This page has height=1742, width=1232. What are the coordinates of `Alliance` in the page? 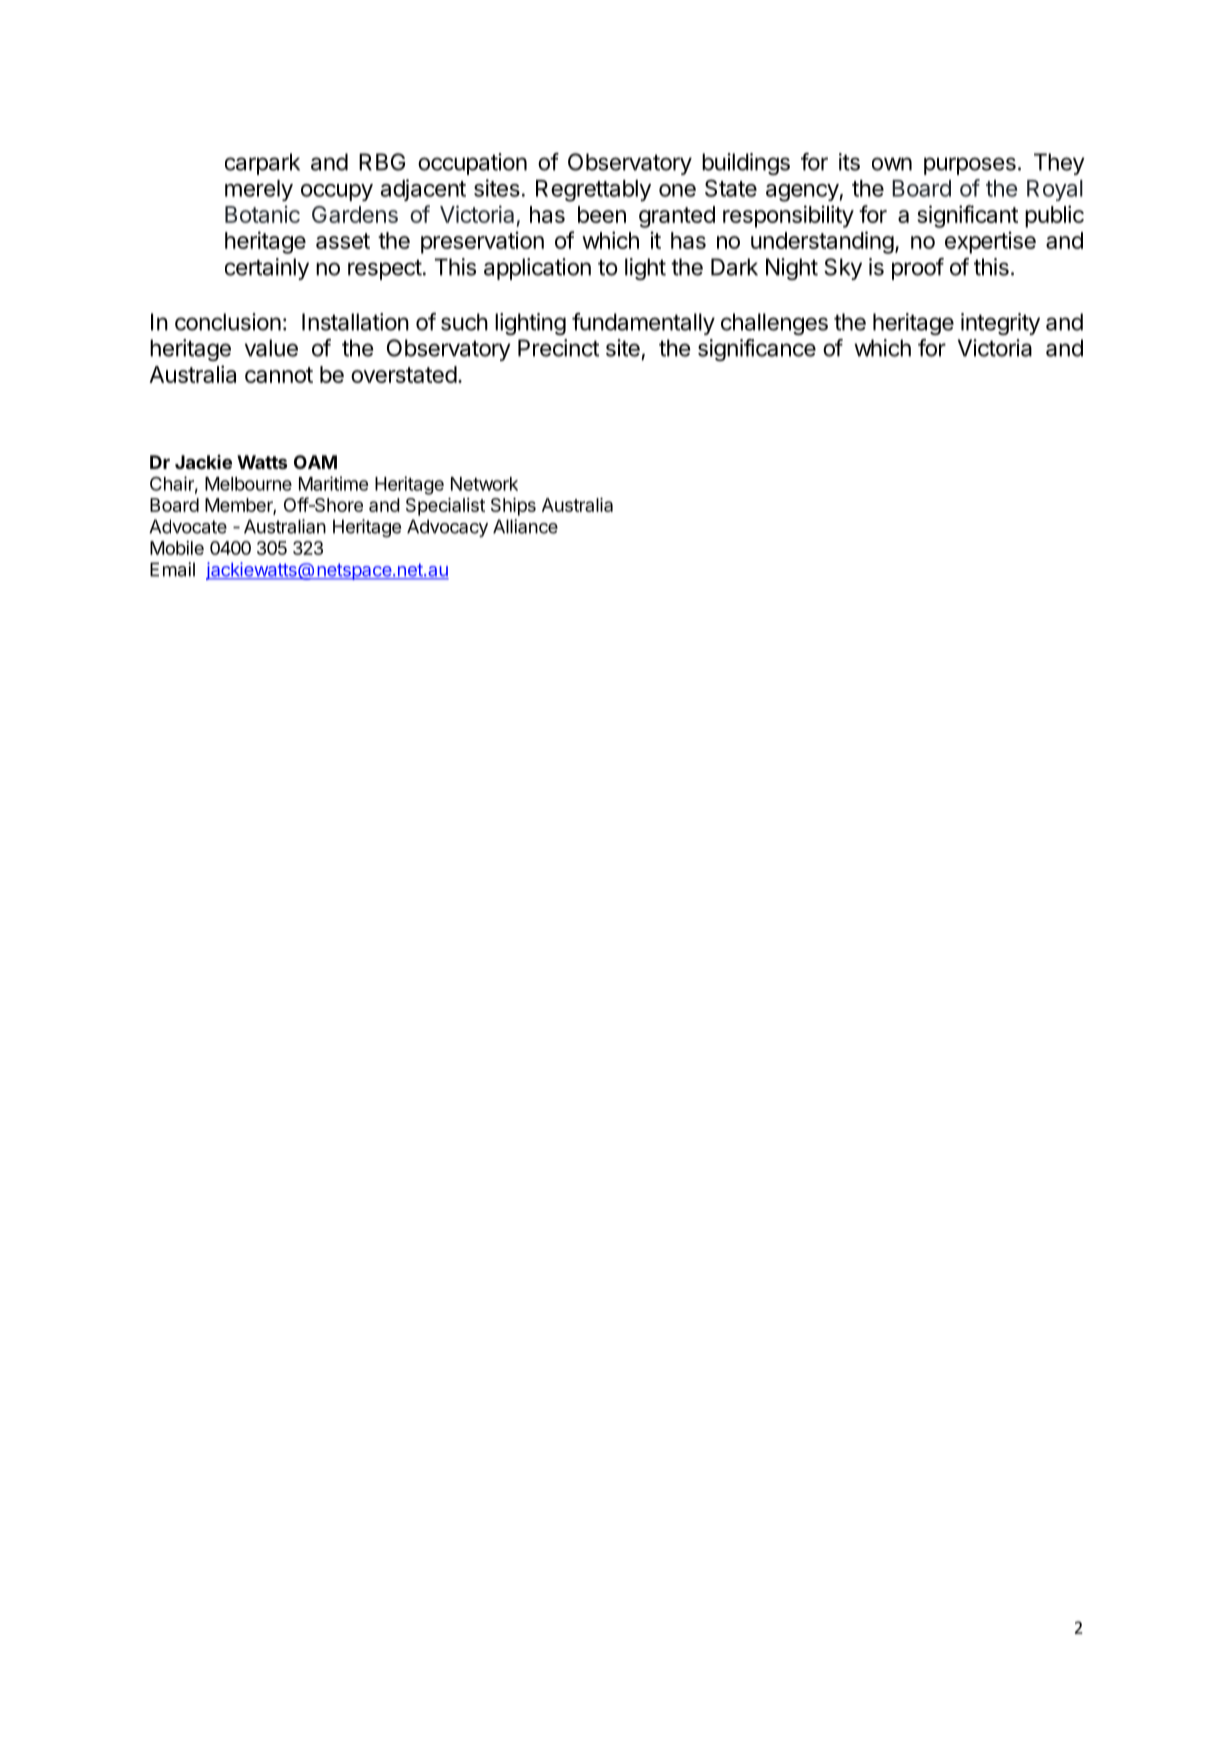 It's located at (525, 526).
